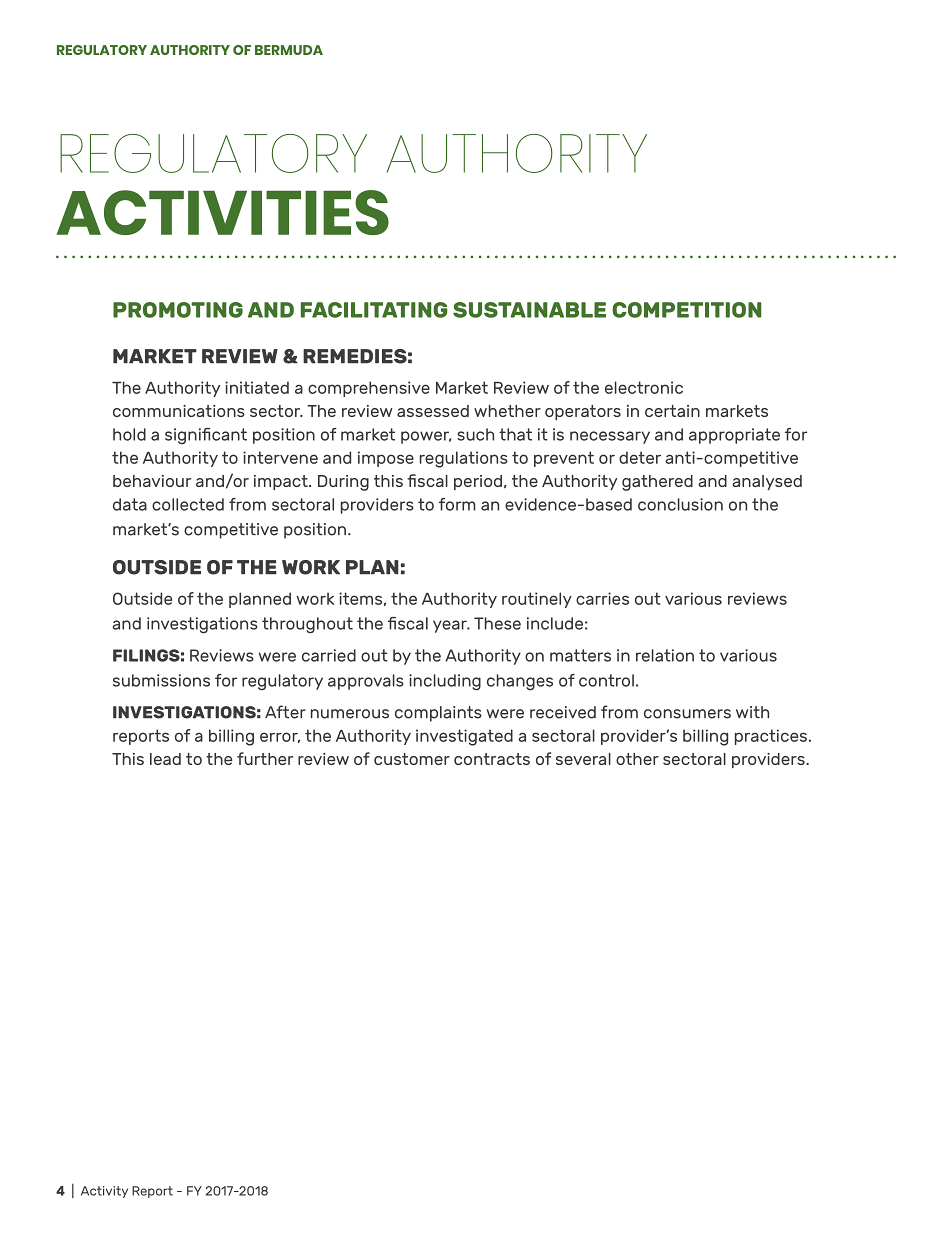 Image resolution: width=952 pixels, height=1233 pixels. What do you see at coordinates (433, 411) in the screenshot?
I see `assessed` at bounding box center [433, 411].
